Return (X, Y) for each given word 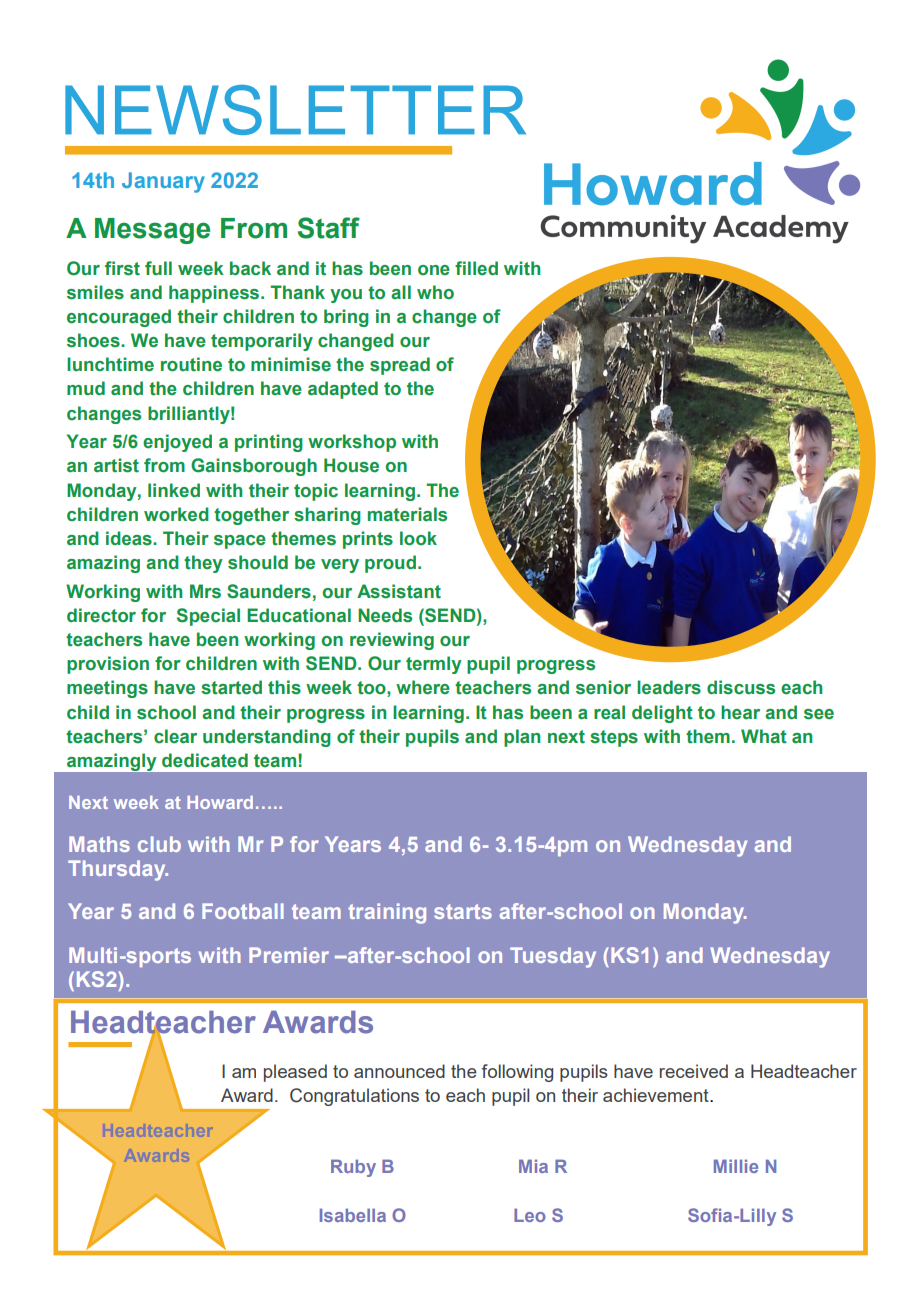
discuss (741, 687)
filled (476, 268)
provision (108, 665)
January (163, 182)
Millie (736, 1166)
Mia (533, 1166)
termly (434, 665)
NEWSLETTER (295, 110)
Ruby (353, 1168)
